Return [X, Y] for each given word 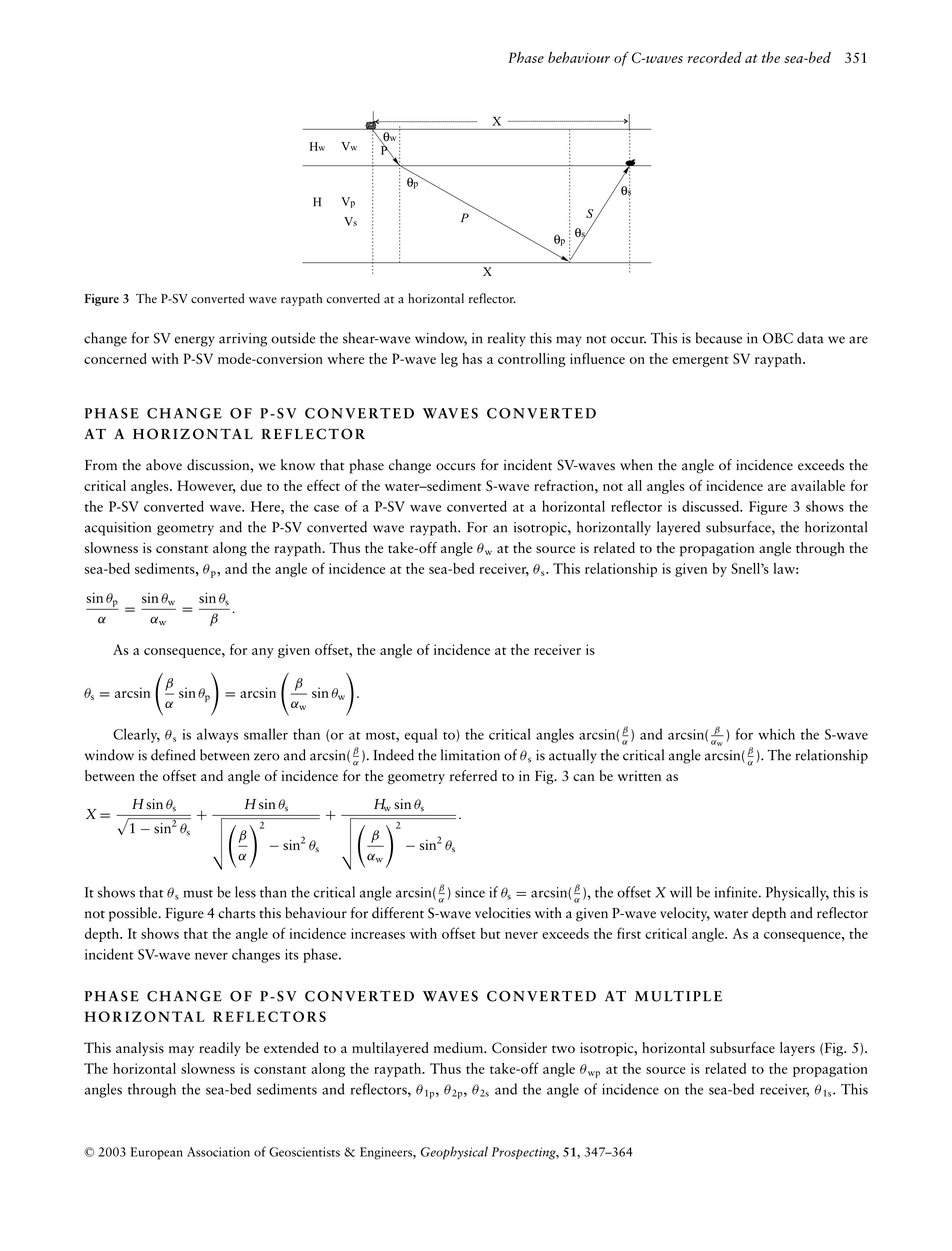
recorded [715, 57]
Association [218, 1152]
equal [421, 735]
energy [195, 341]
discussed [712, 506]
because [719, 338]
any [263, 653]
